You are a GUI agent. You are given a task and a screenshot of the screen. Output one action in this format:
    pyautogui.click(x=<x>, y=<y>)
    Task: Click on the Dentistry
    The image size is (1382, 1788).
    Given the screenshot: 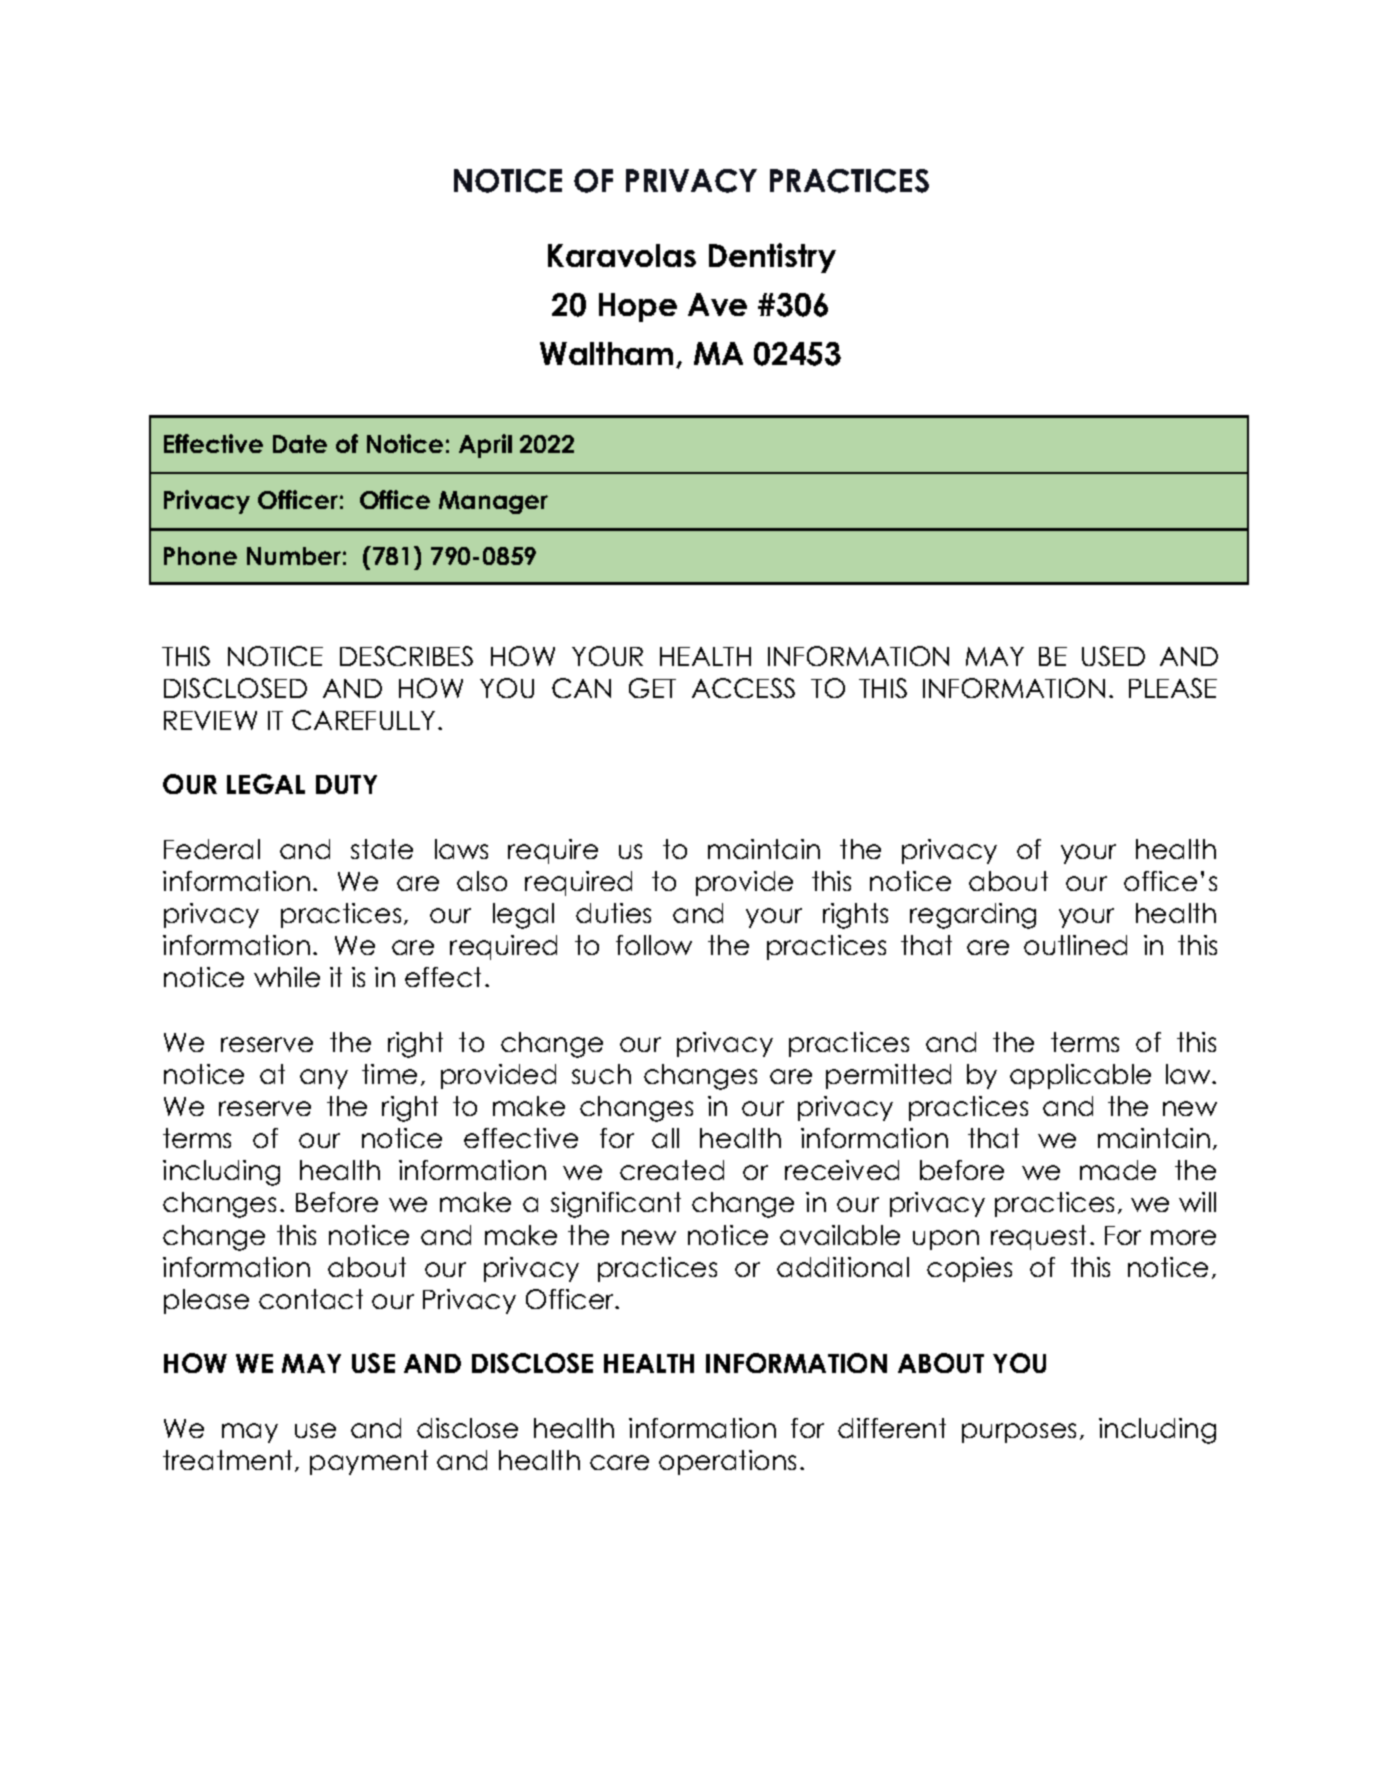 What is the action you would take?
    pyautogui.click(x=772, y=258)
